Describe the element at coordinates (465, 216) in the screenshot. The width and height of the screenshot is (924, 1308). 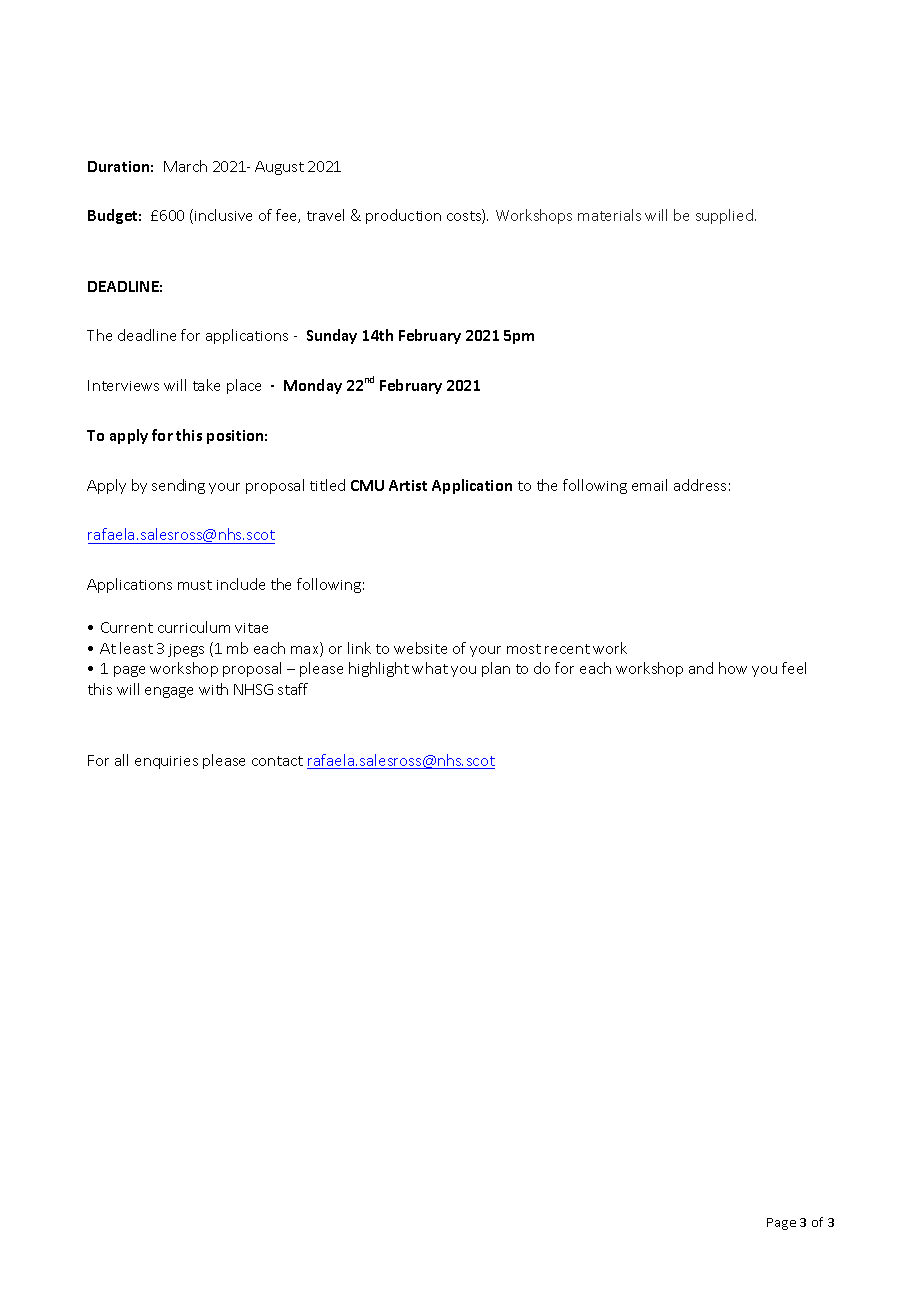
I see `costs` at that location.
